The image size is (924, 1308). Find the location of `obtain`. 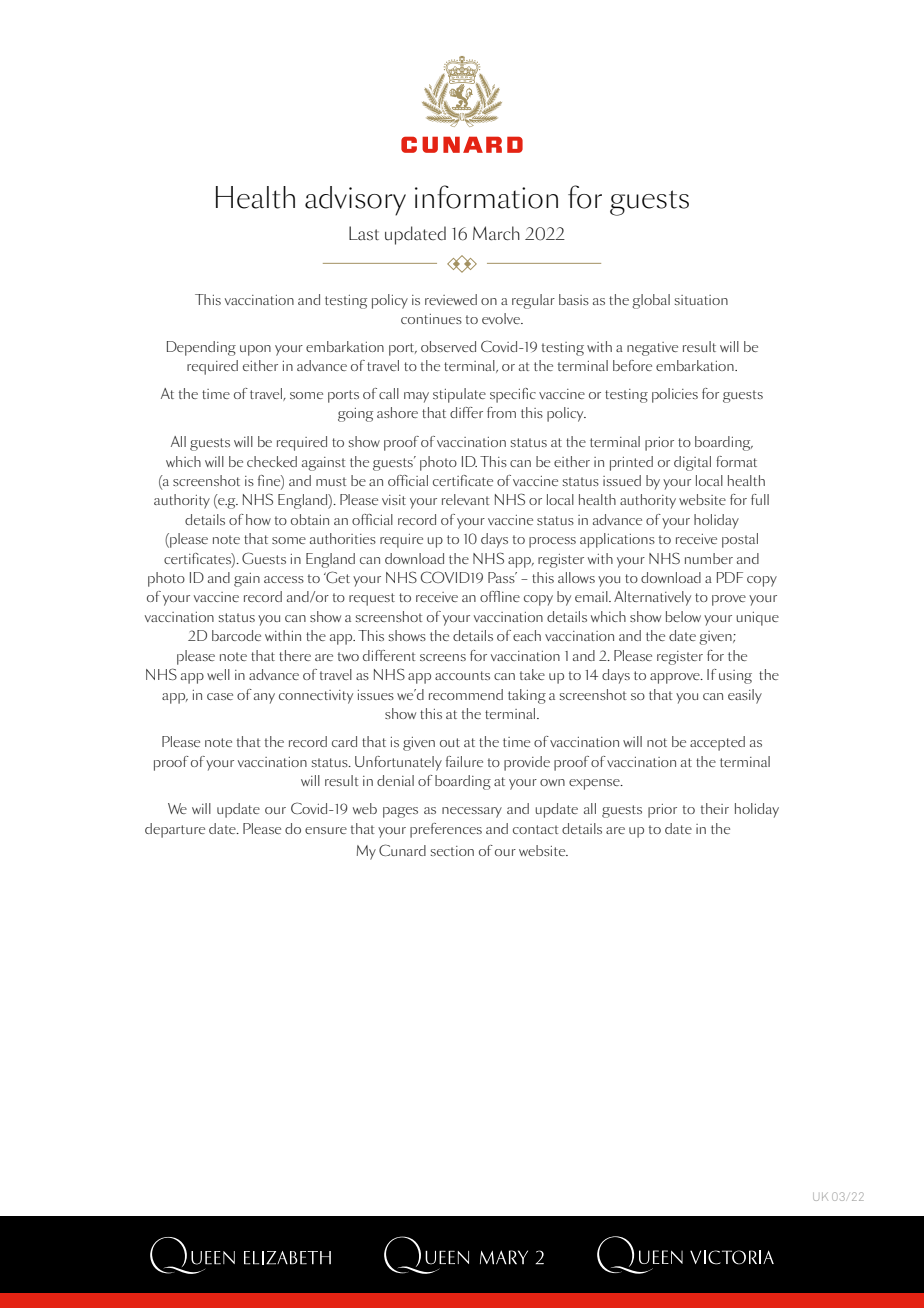

obtain is located at coordinates (310, 519).
